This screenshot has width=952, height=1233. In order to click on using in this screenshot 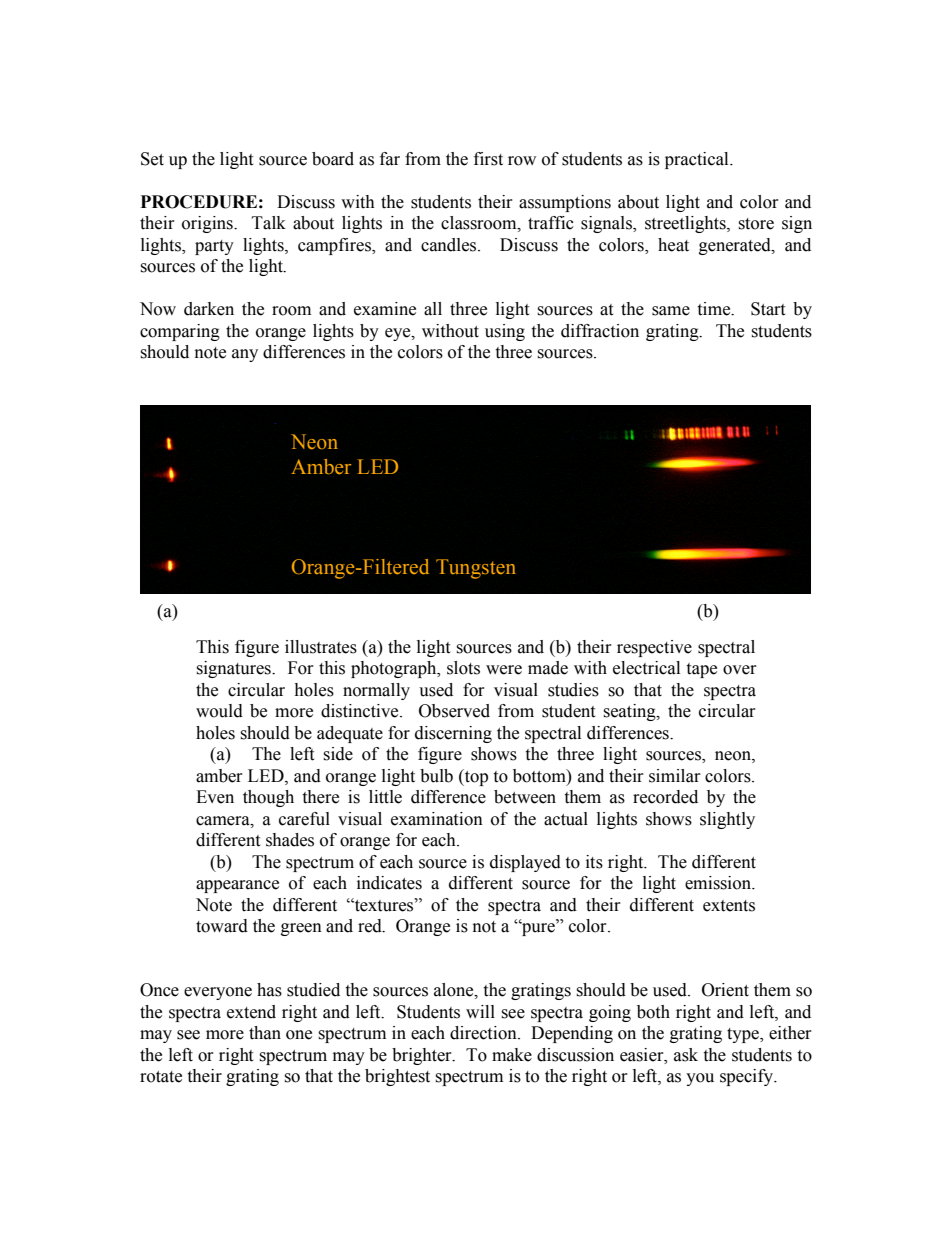, I will do `click(505, 332)`.
